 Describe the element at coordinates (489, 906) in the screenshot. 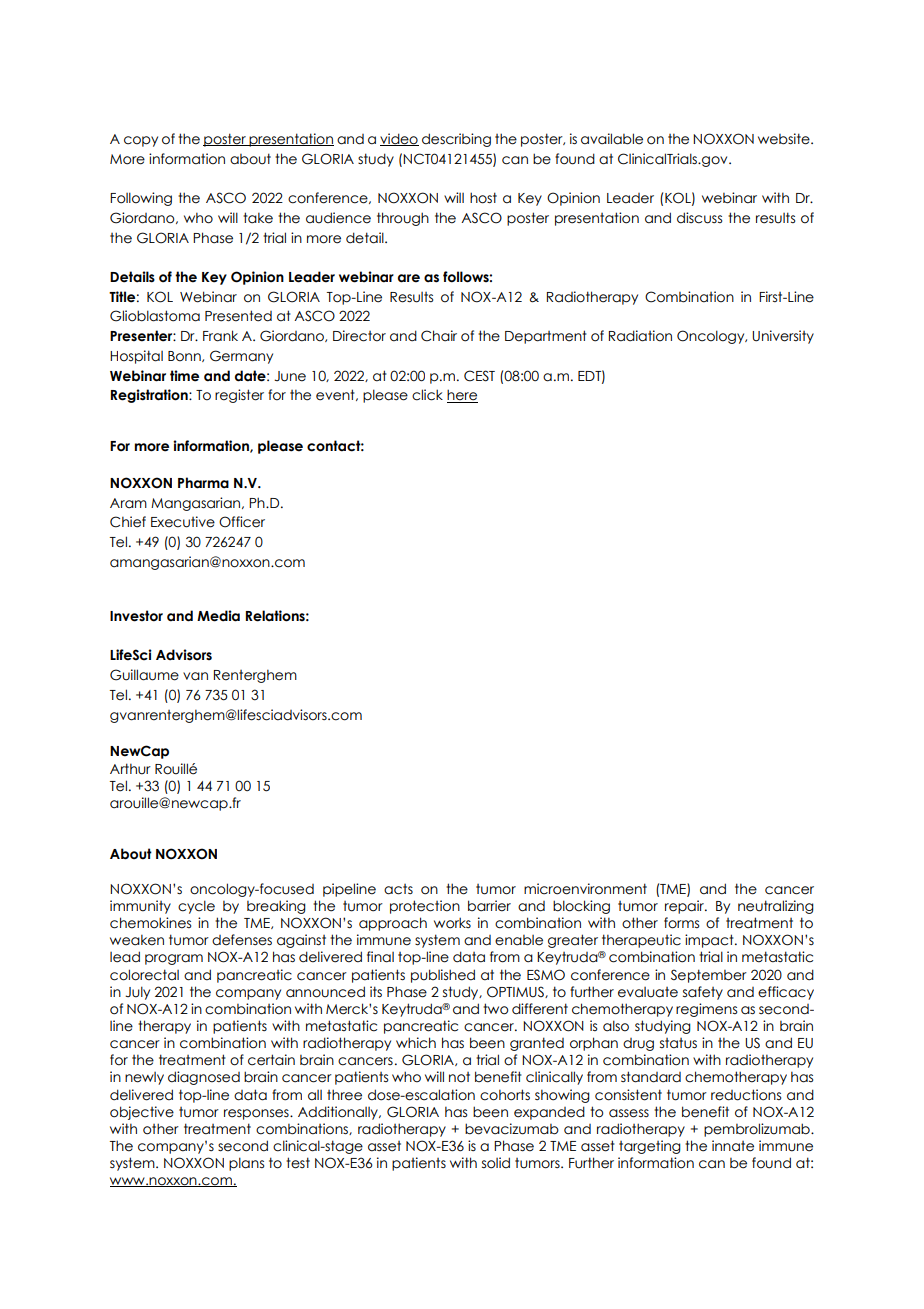

I see `barrier` at that location.
